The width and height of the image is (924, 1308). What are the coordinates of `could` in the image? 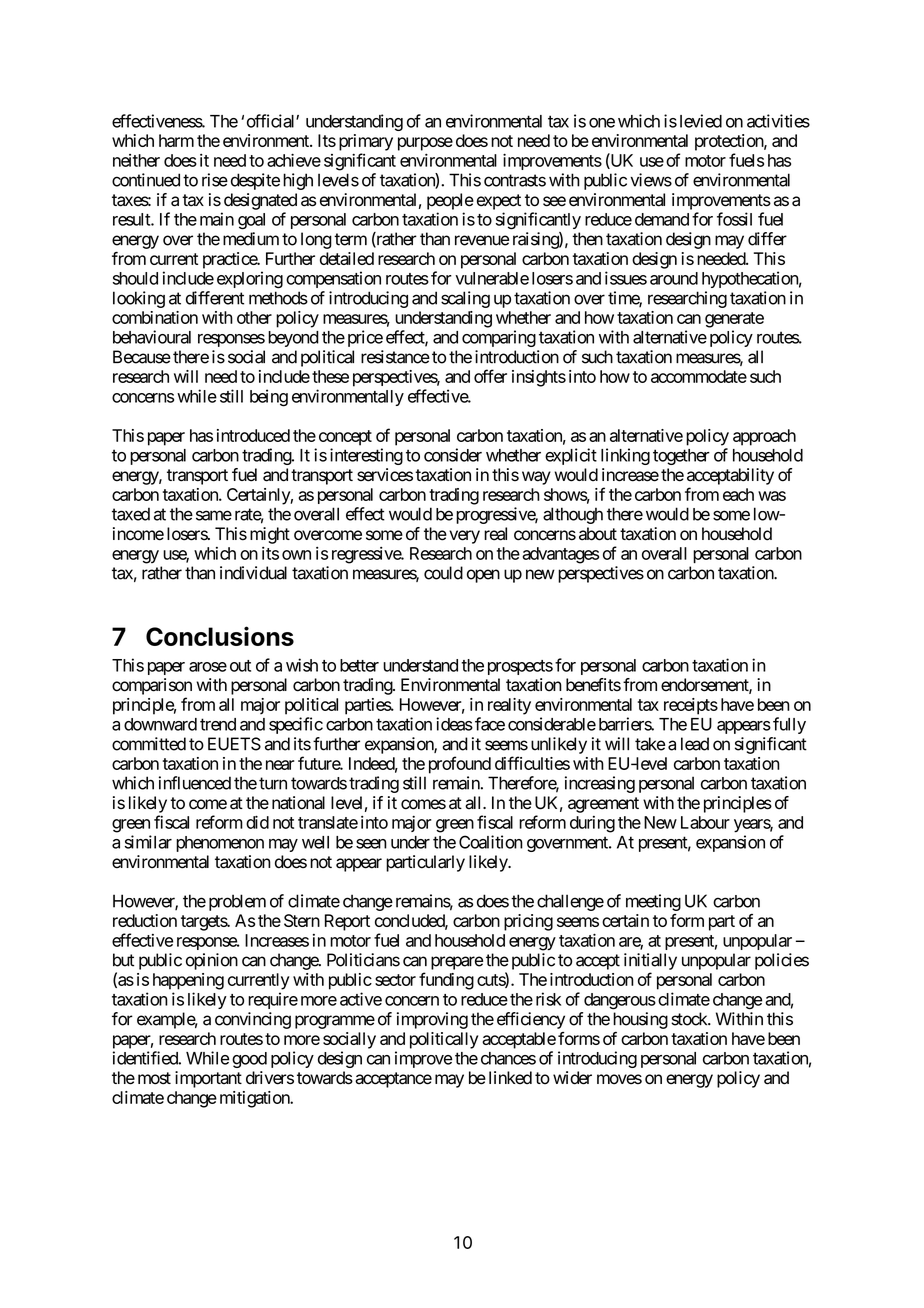 It's located at (443, 573).
